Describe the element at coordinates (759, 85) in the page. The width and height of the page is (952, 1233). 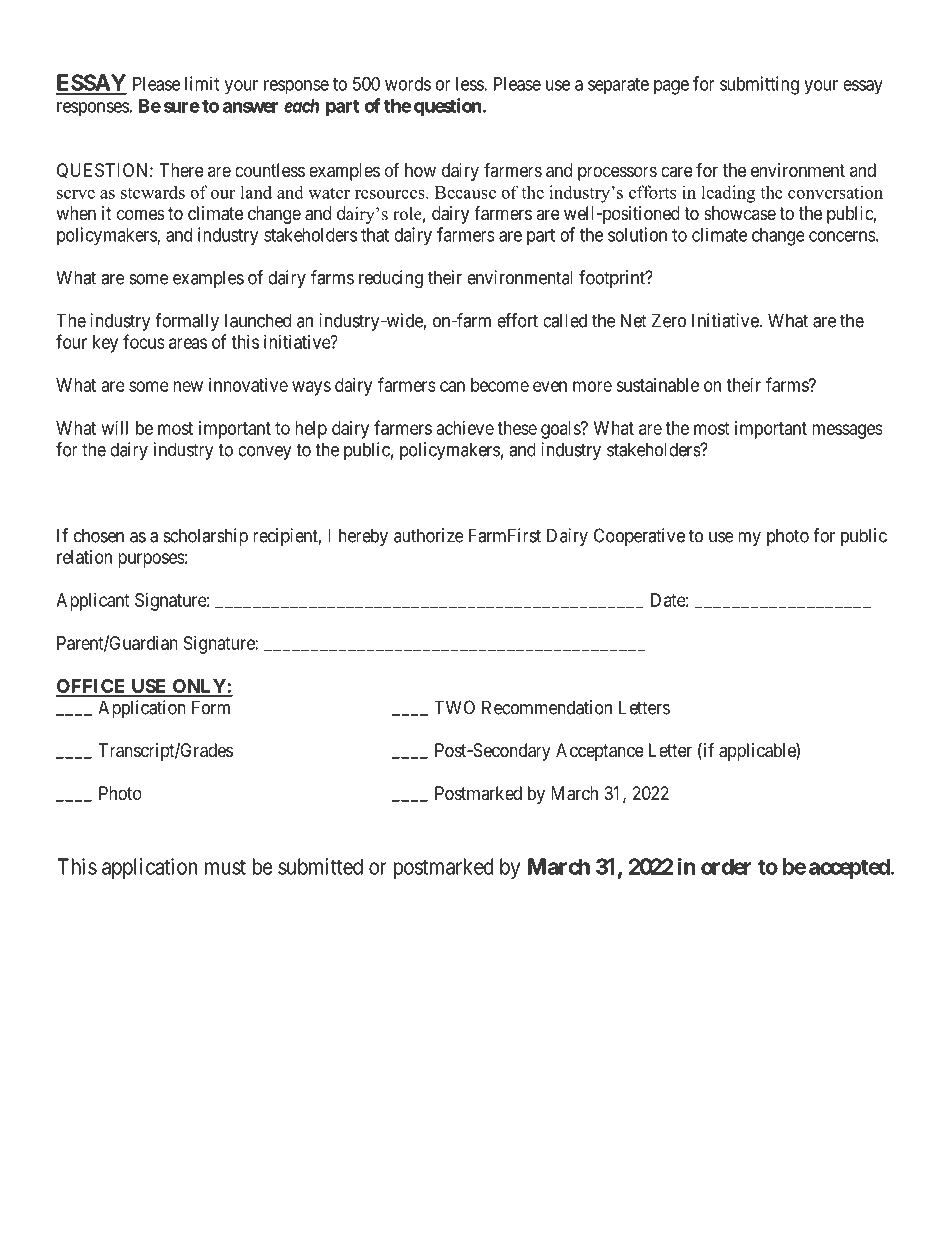
I see `submitting` at that location.
